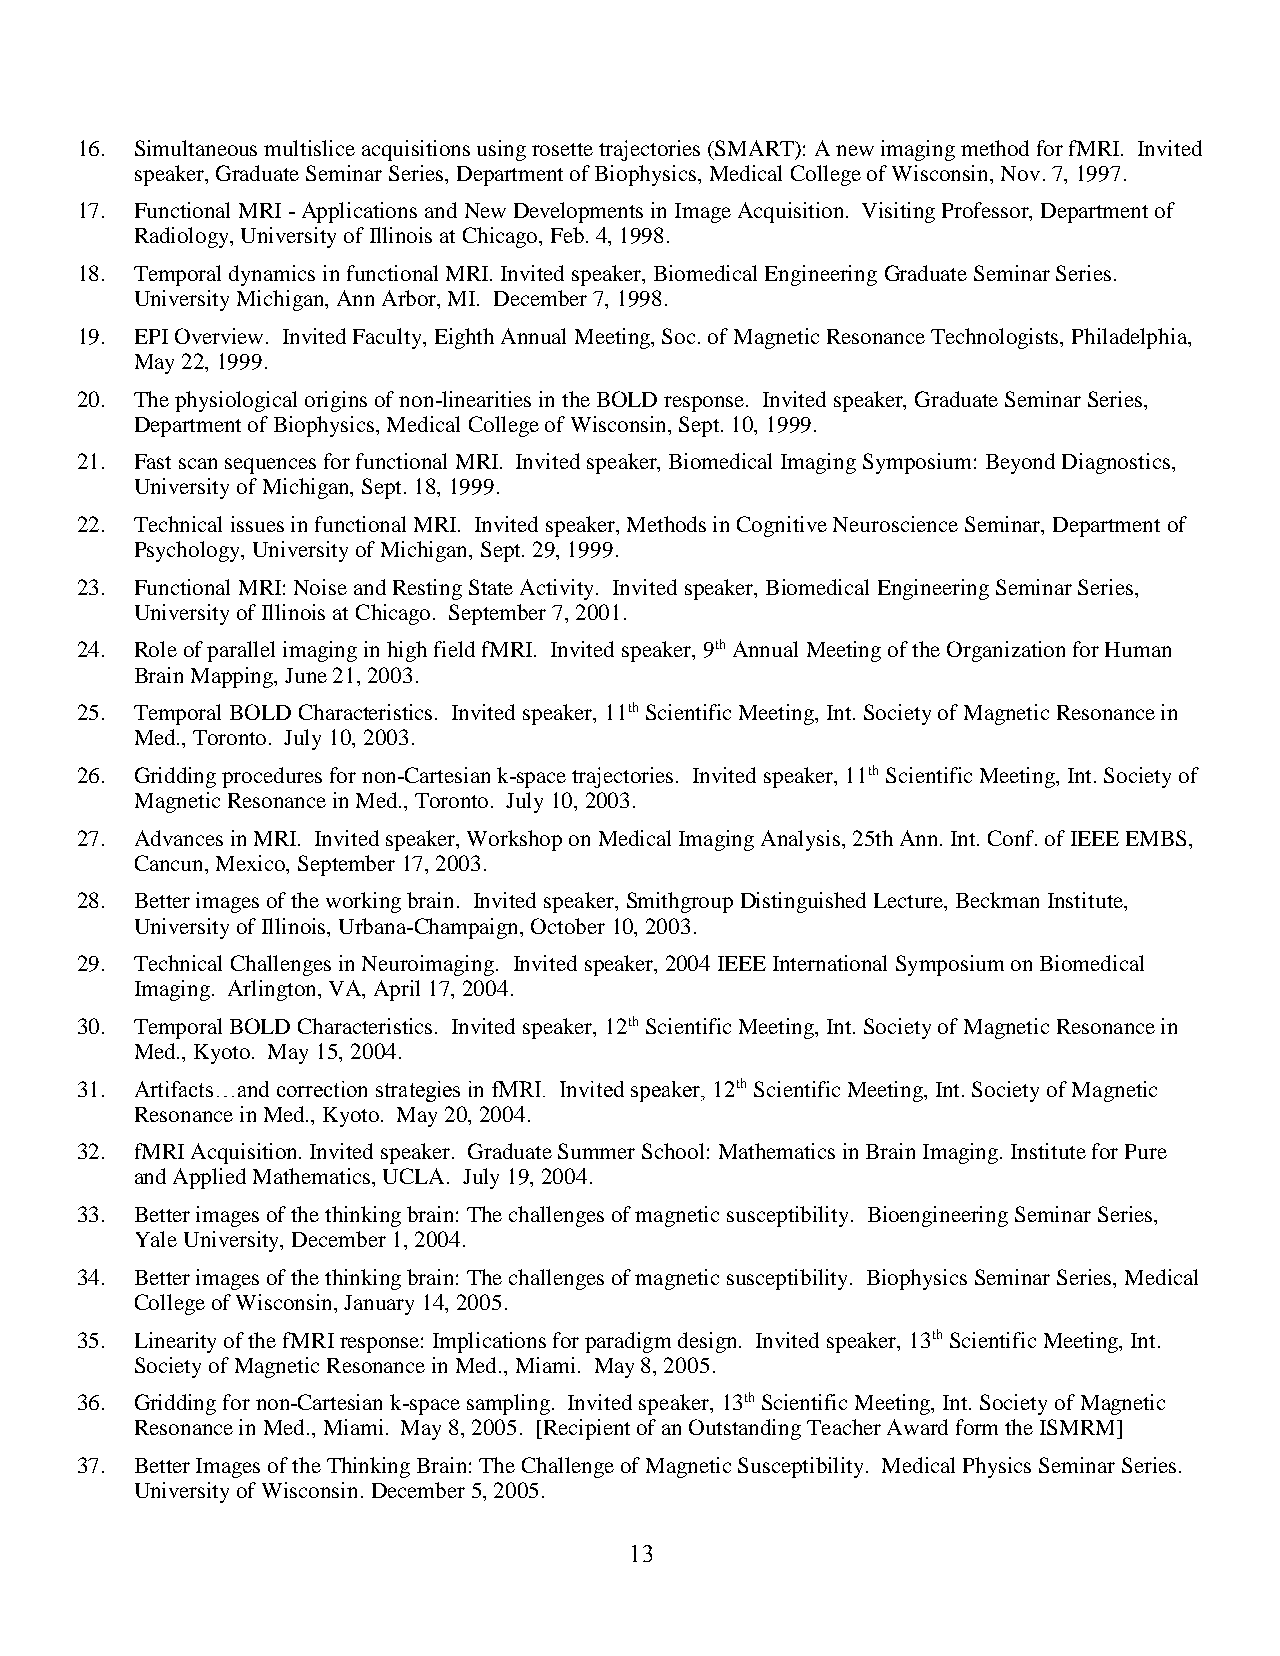  I want to click on paradigm, so click(628, 1342).
